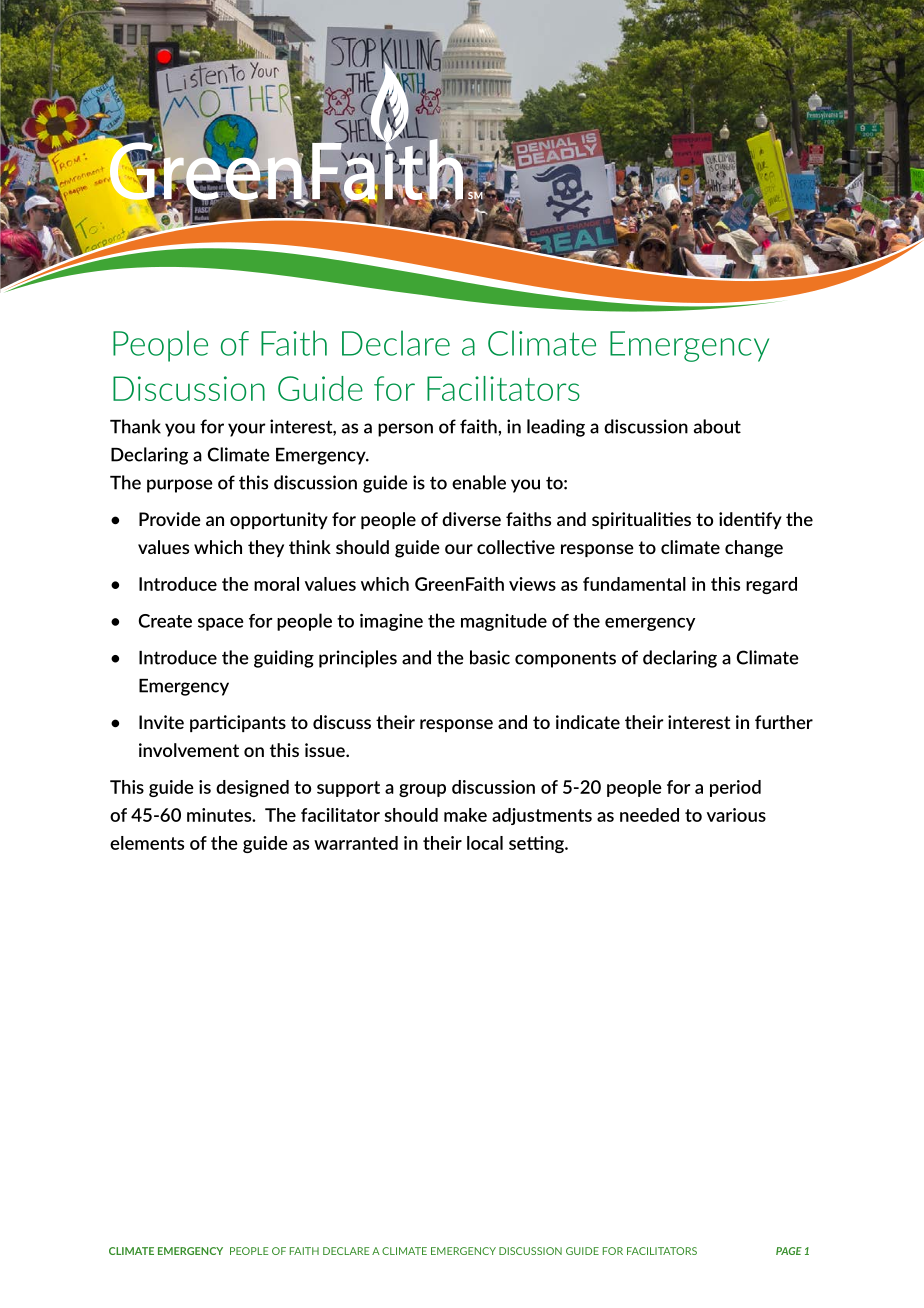  What do you see at coordinates (247, 430) in the document?
I see `your` at bounding box center [247, 430].
